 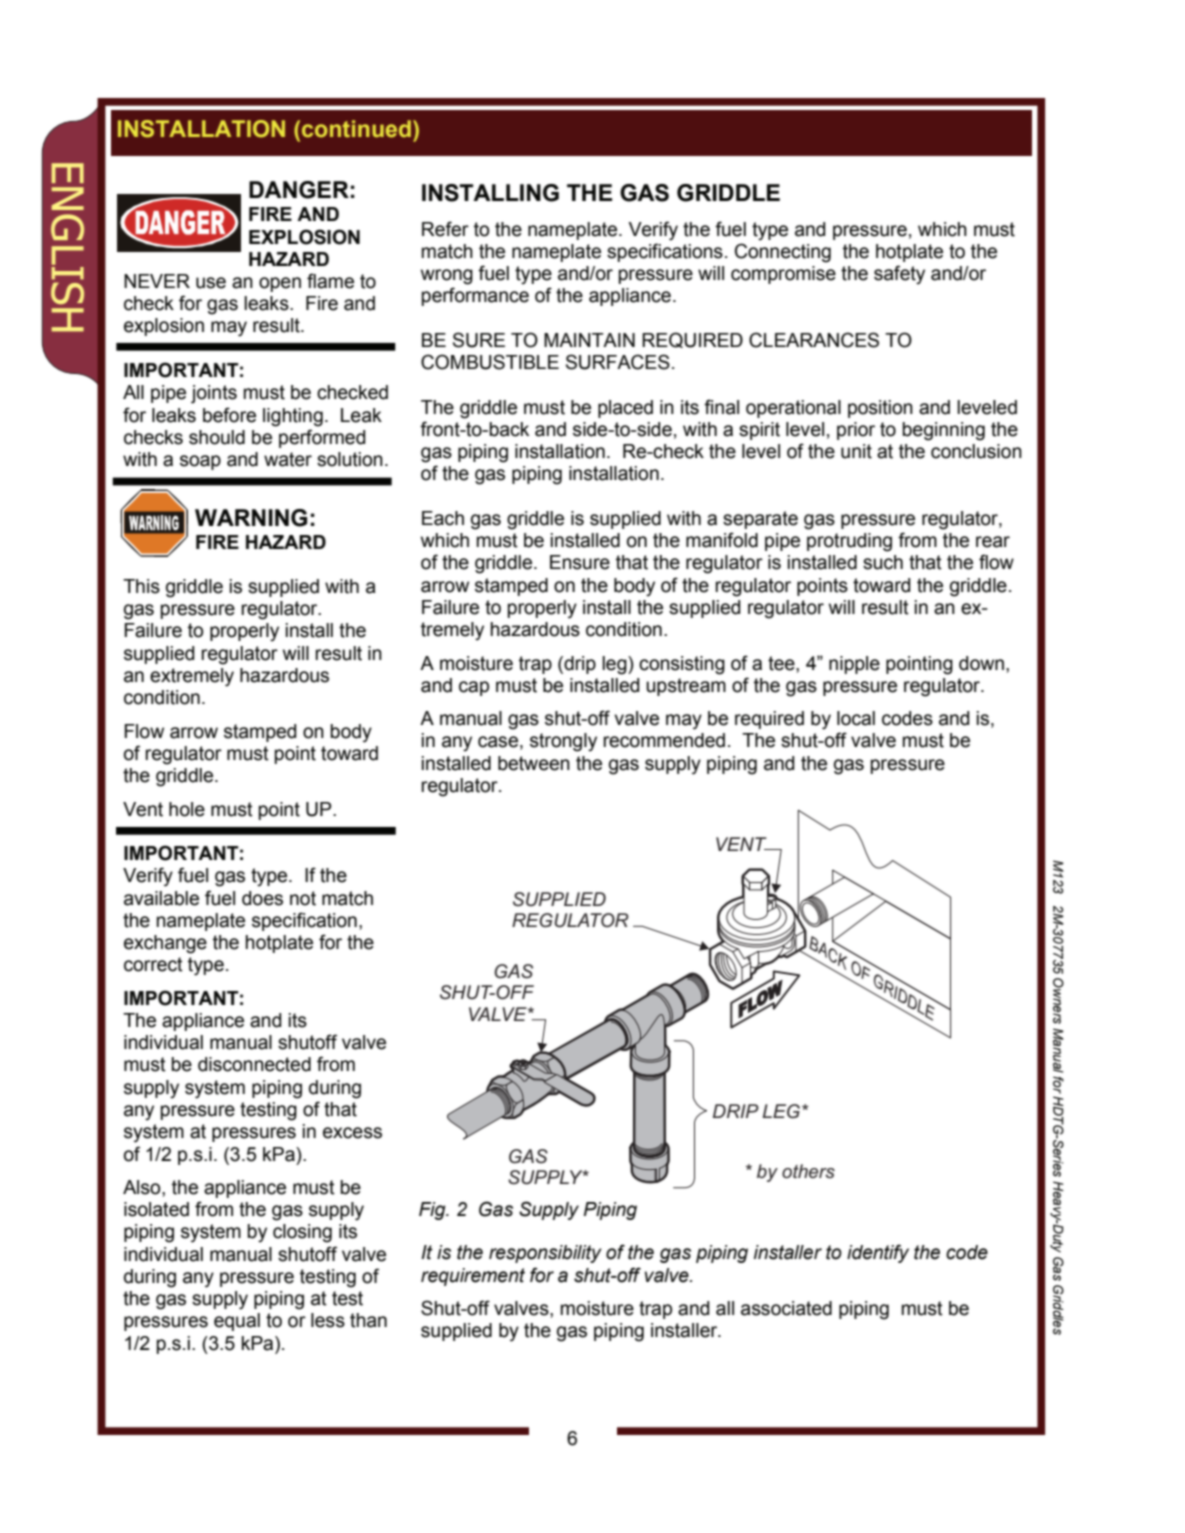 What do you see at coordinates (545, 1254) in the page?
I see `responsibility` at bounding box center [545, 1254].
